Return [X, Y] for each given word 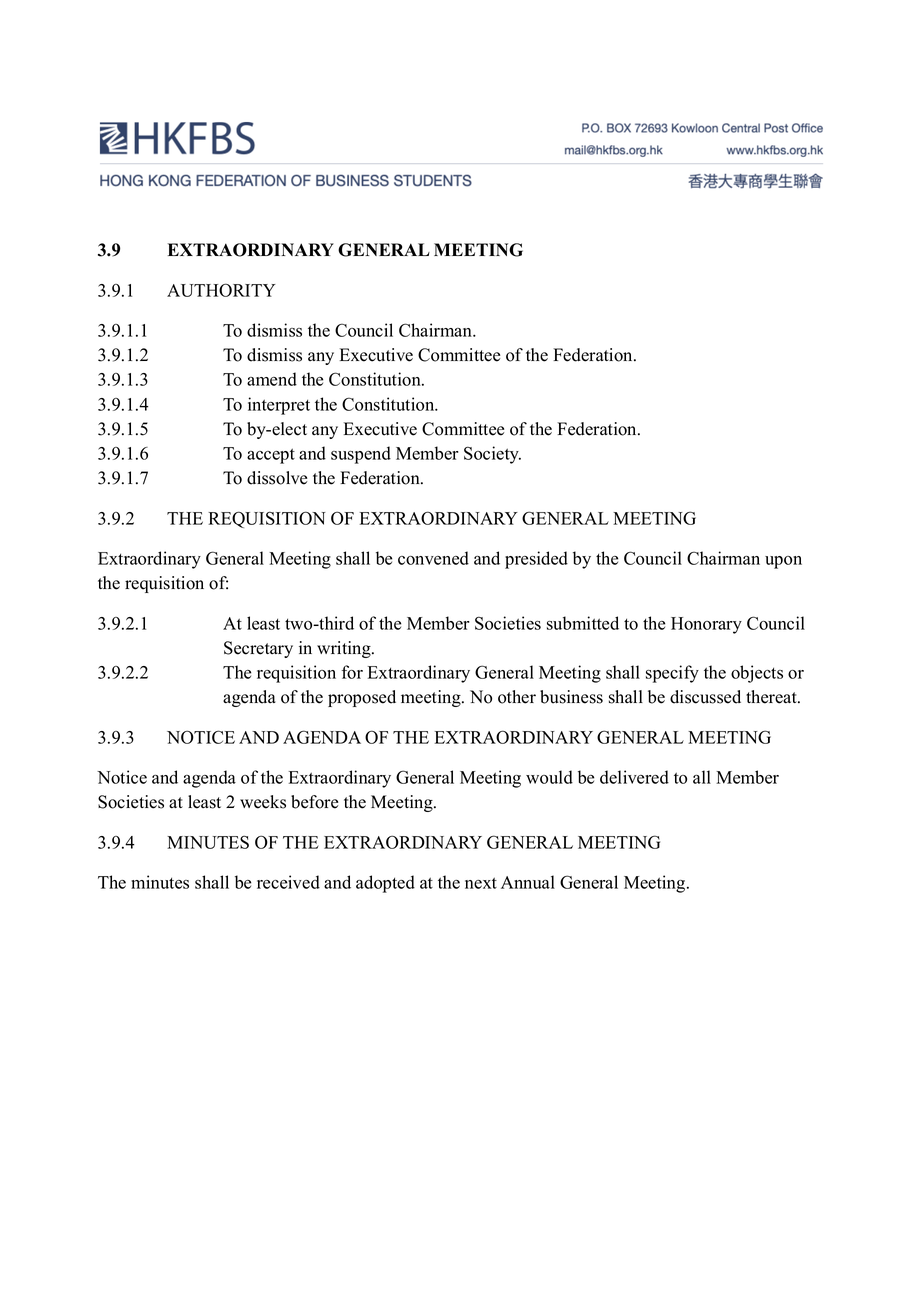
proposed [362, 698]
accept [271, 456]
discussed [705, 697]
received [288, 882]
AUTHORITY [221, 290]
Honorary [706, 625]
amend [272, 379]
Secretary [258, 649]
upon [783, 562]
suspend [361, 455]
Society [492, 455]
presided [536, 560]
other [517, 697]
